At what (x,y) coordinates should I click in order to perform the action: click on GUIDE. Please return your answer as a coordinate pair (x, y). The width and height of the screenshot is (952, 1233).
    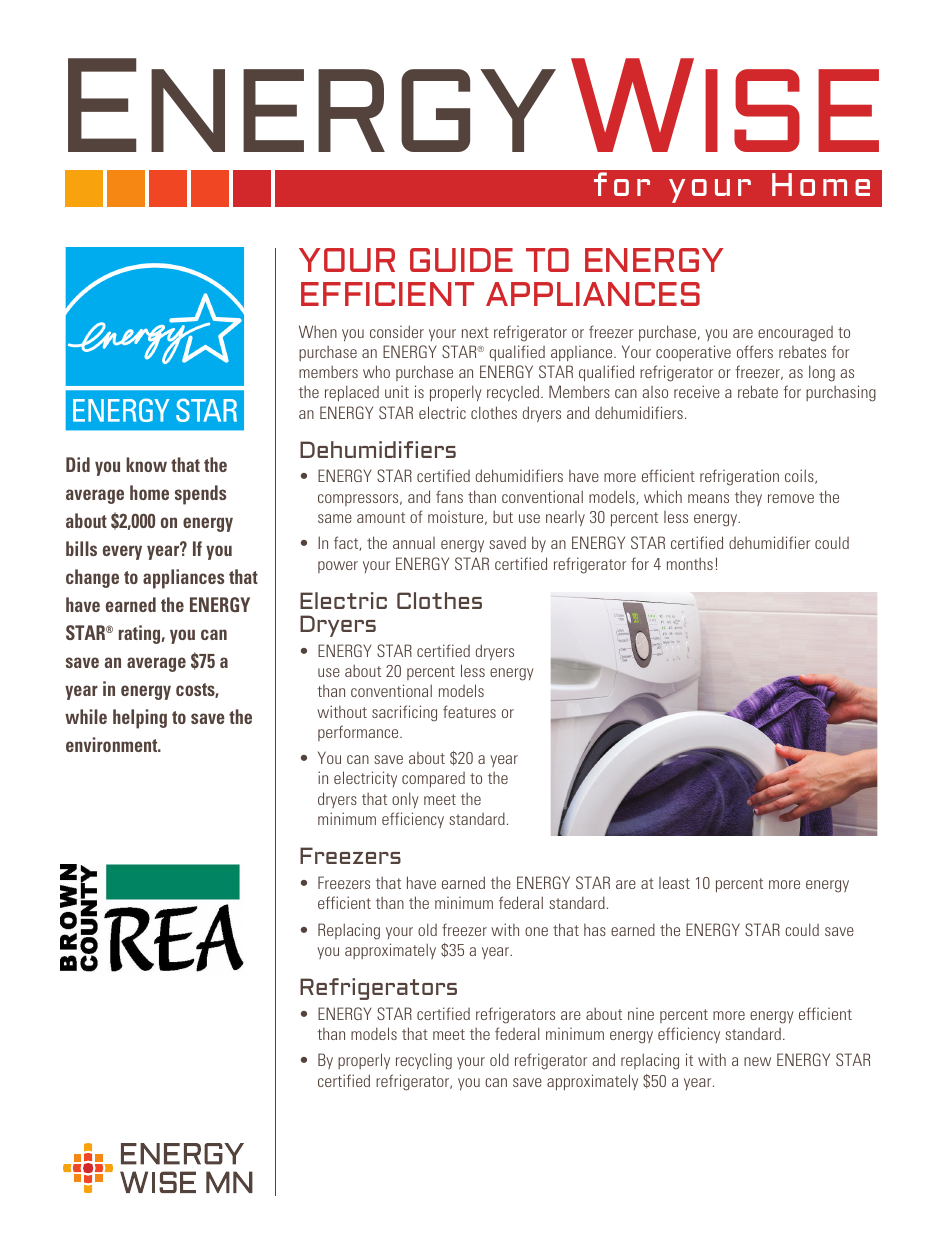
    Looking at the image, I should click on (461, 260).
